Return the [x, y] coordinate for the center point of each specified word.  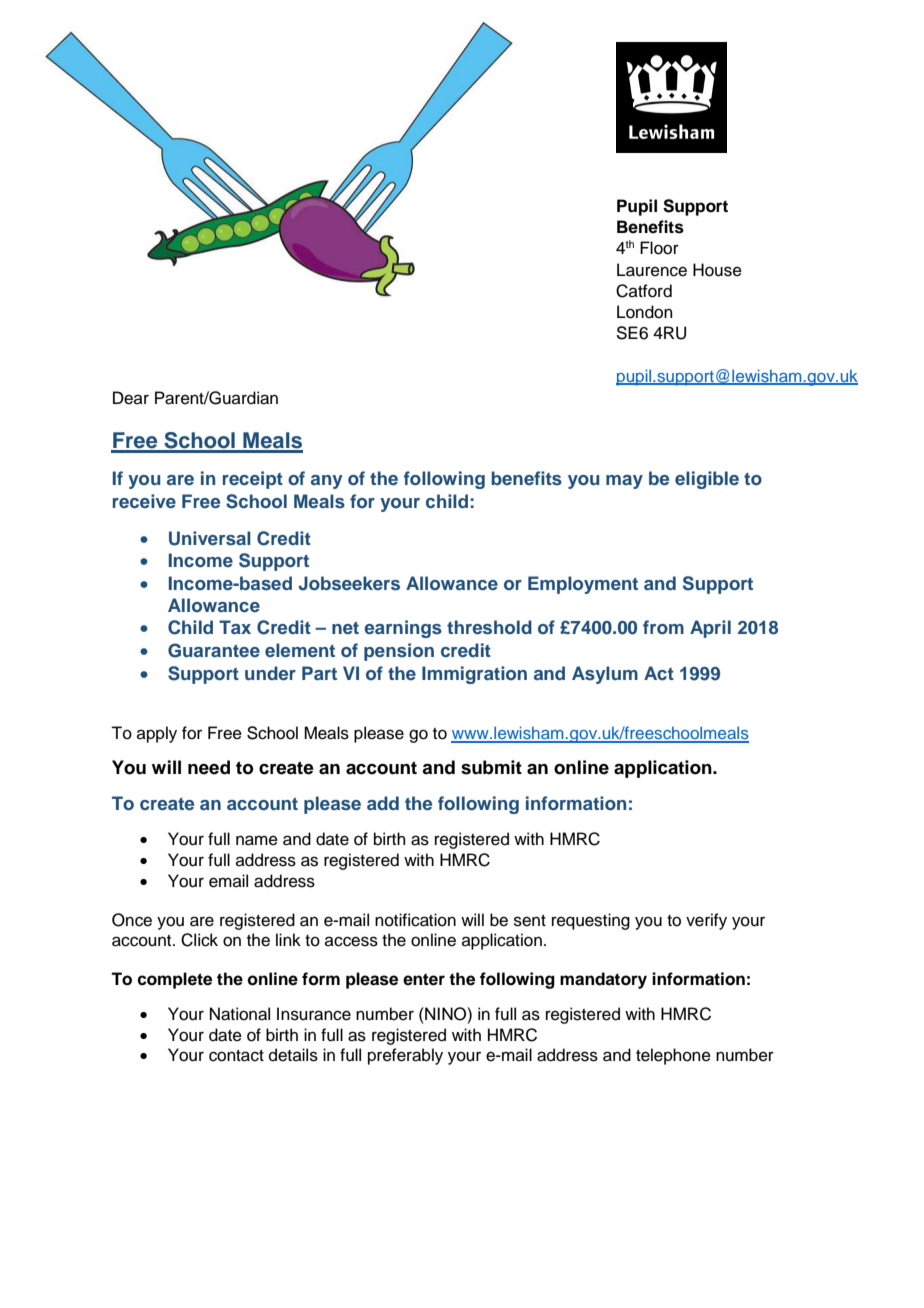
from [663, 627]
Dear [131, 398]
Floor [659, 248]
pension [399, 652]
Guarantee [214, 650]
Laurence [652, 270]
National [240, 1014]
